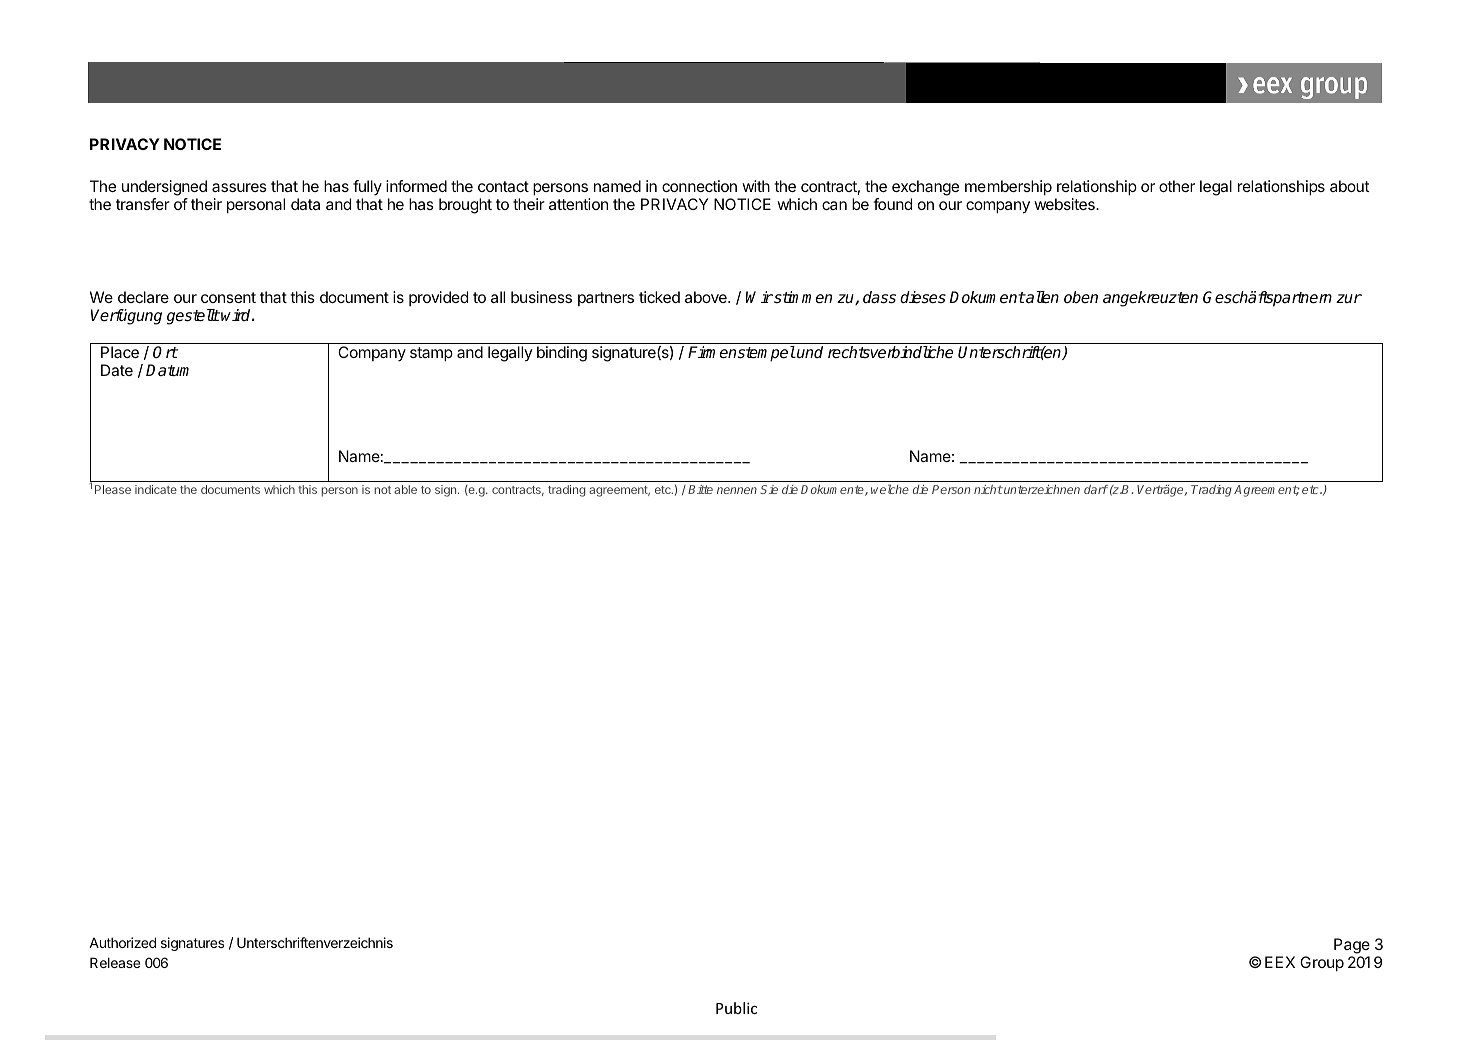 The height and width of the document is (1040, 1472). I want to click on Release, so click(115, 962).
